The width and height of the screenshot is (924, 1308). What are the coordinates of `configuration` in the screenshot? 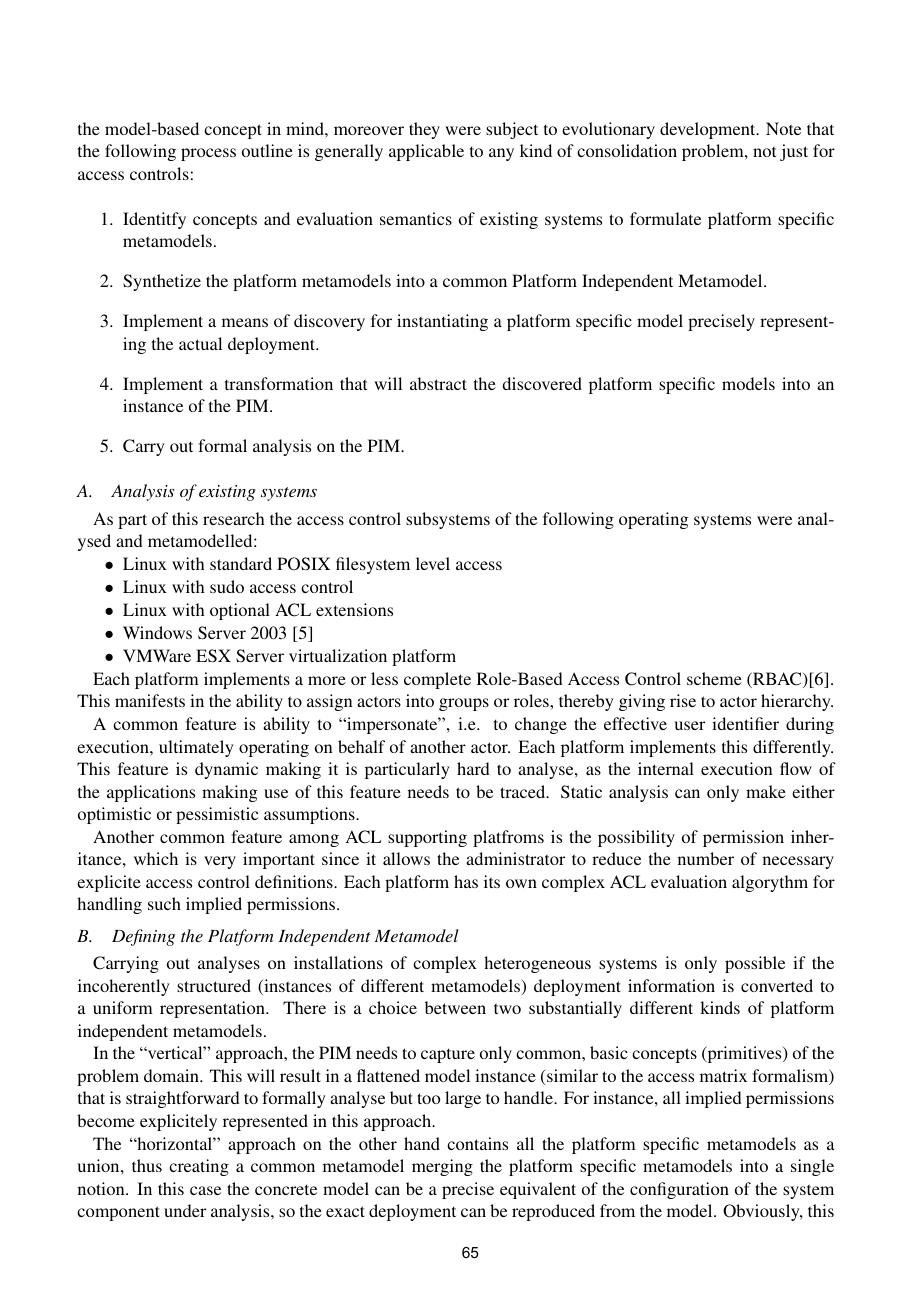 It's located at (679, 1190).
